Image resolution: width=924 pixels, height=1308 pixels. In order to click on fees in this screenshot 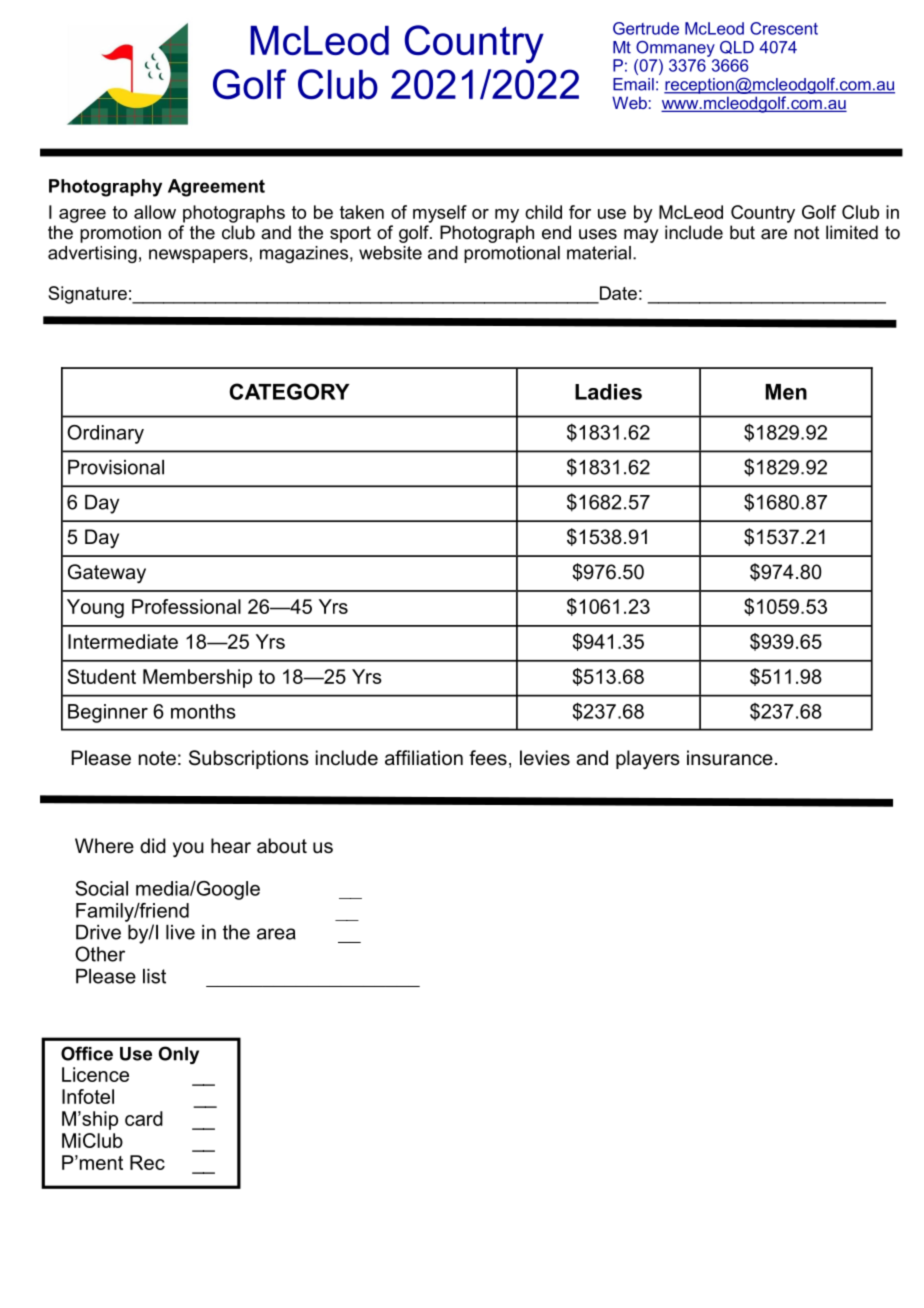, I will do `click(488, 758)`.
